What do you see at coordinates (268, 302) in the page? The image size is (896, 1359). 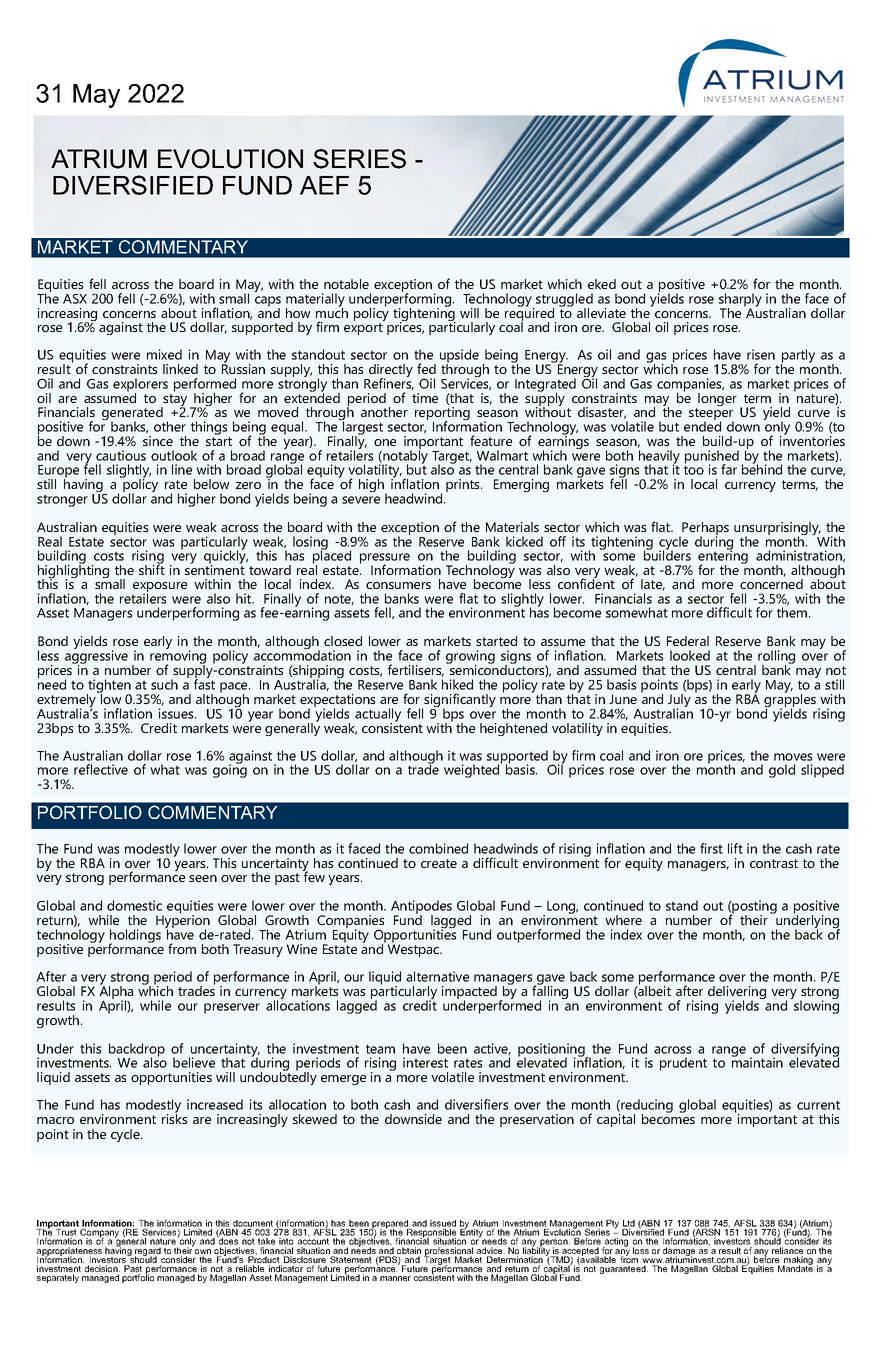 I see `caps` at bounding box center [268, 302].
